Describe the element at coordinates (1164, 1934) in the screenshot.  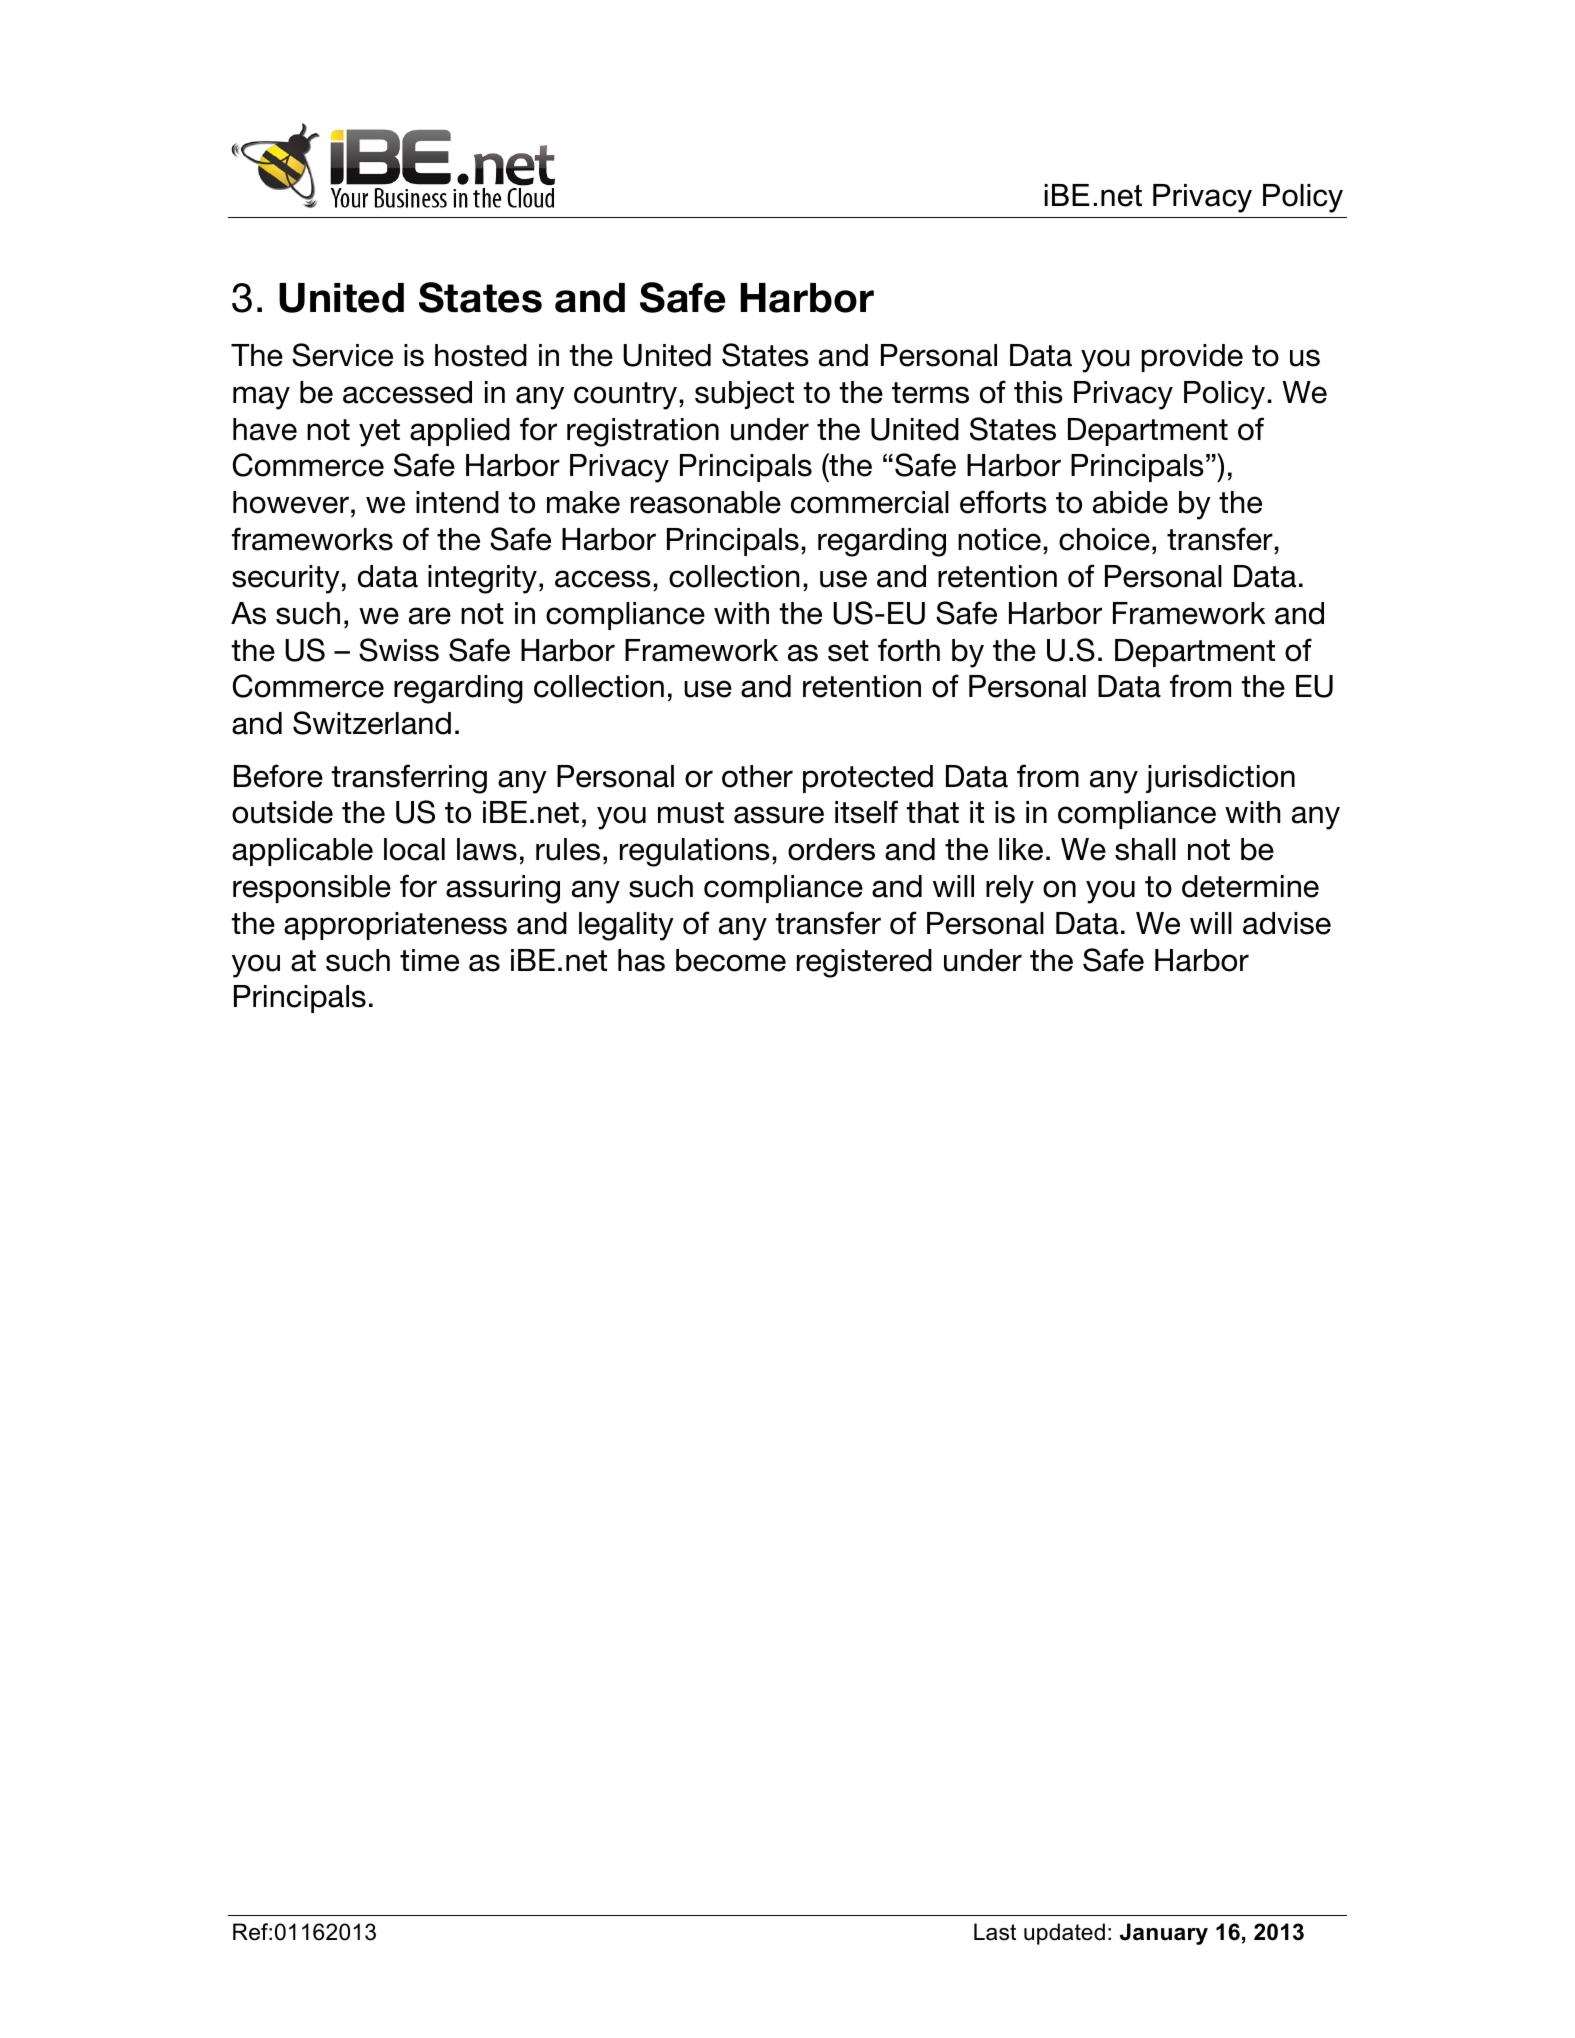
I see `January` at that location.
